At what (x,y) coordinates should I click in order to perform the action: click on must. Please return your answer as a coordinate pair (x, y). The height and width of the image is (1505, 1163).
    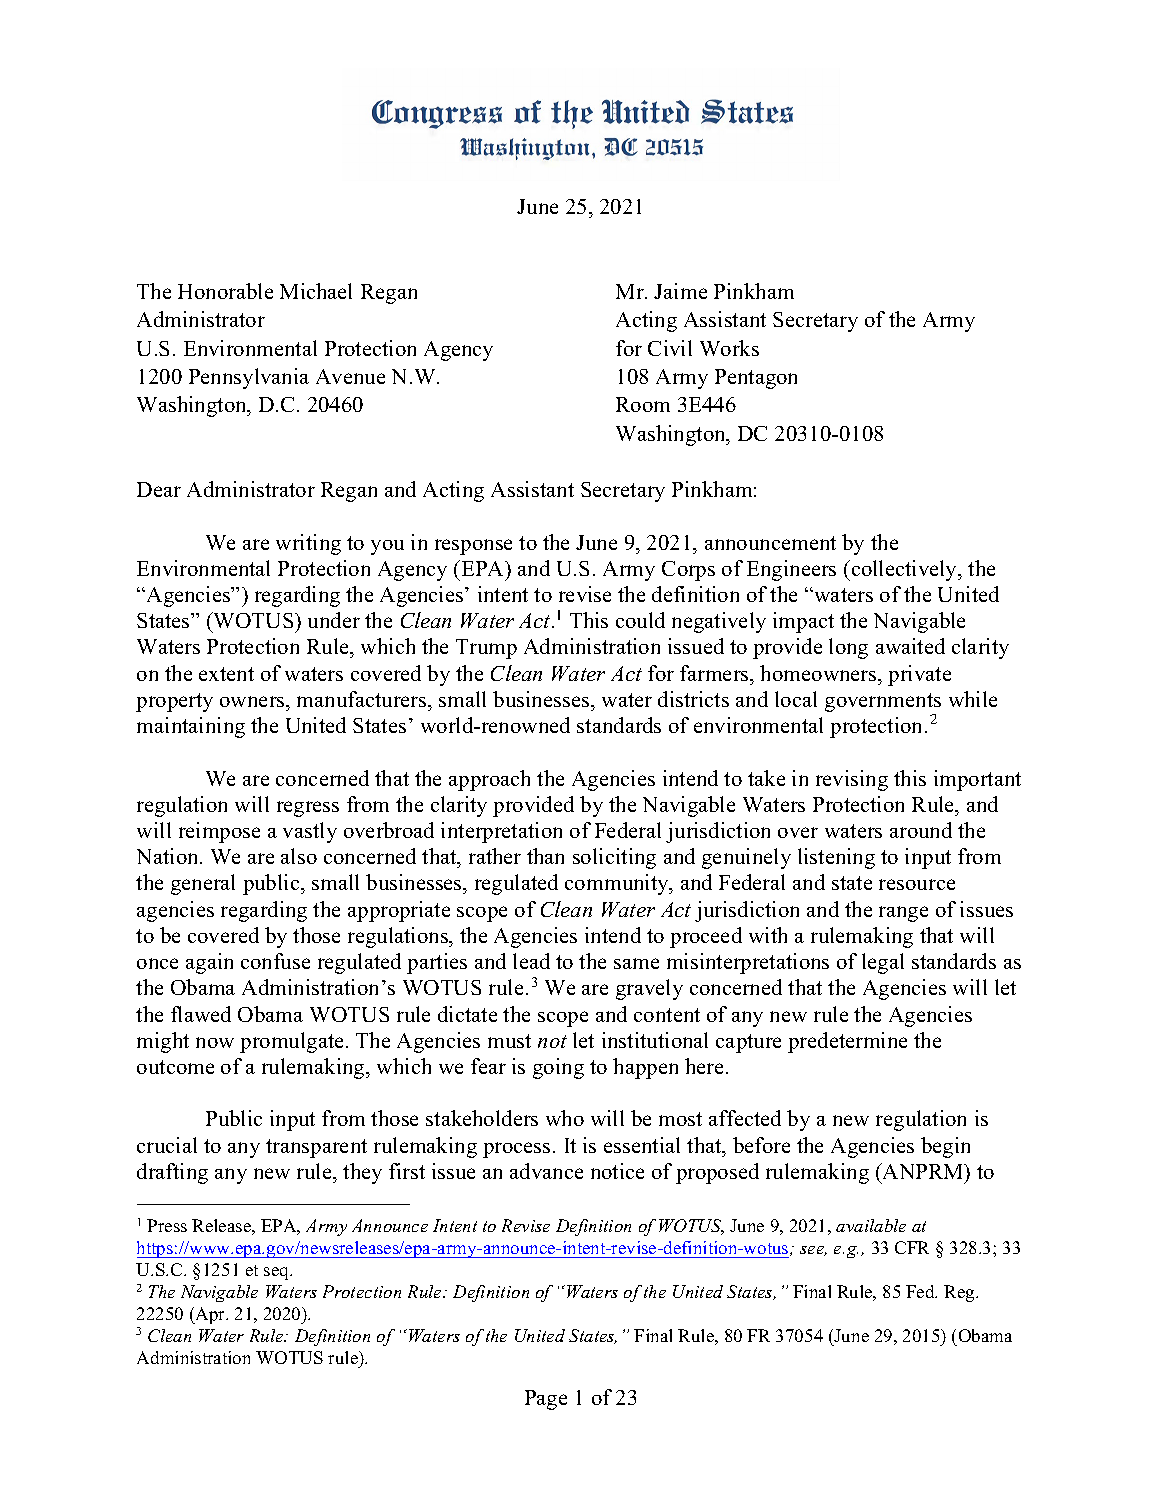
    Looking at the image, I should click on (509, 1041).
